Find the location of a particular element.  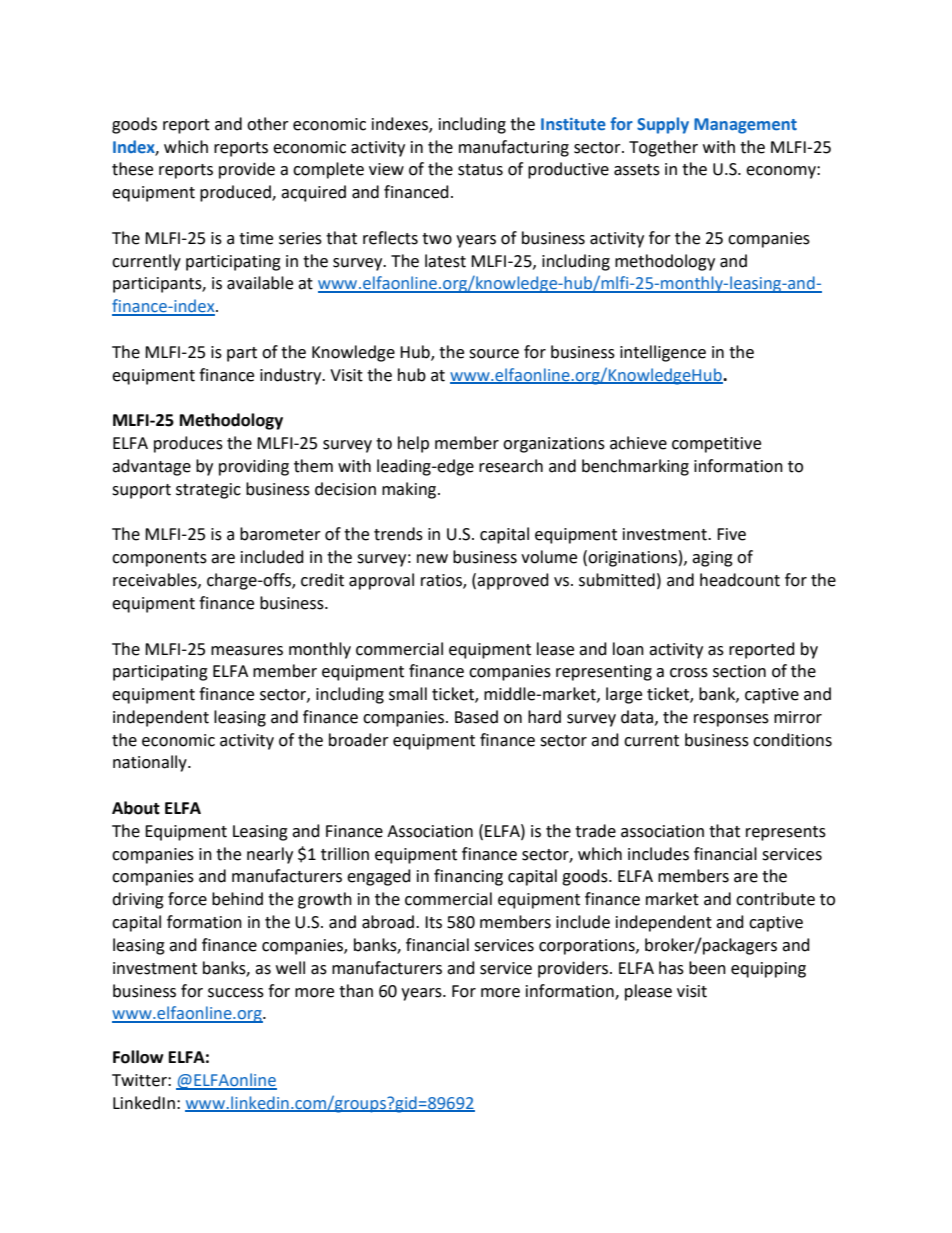

headcount is located at coordinates (740, 580).
